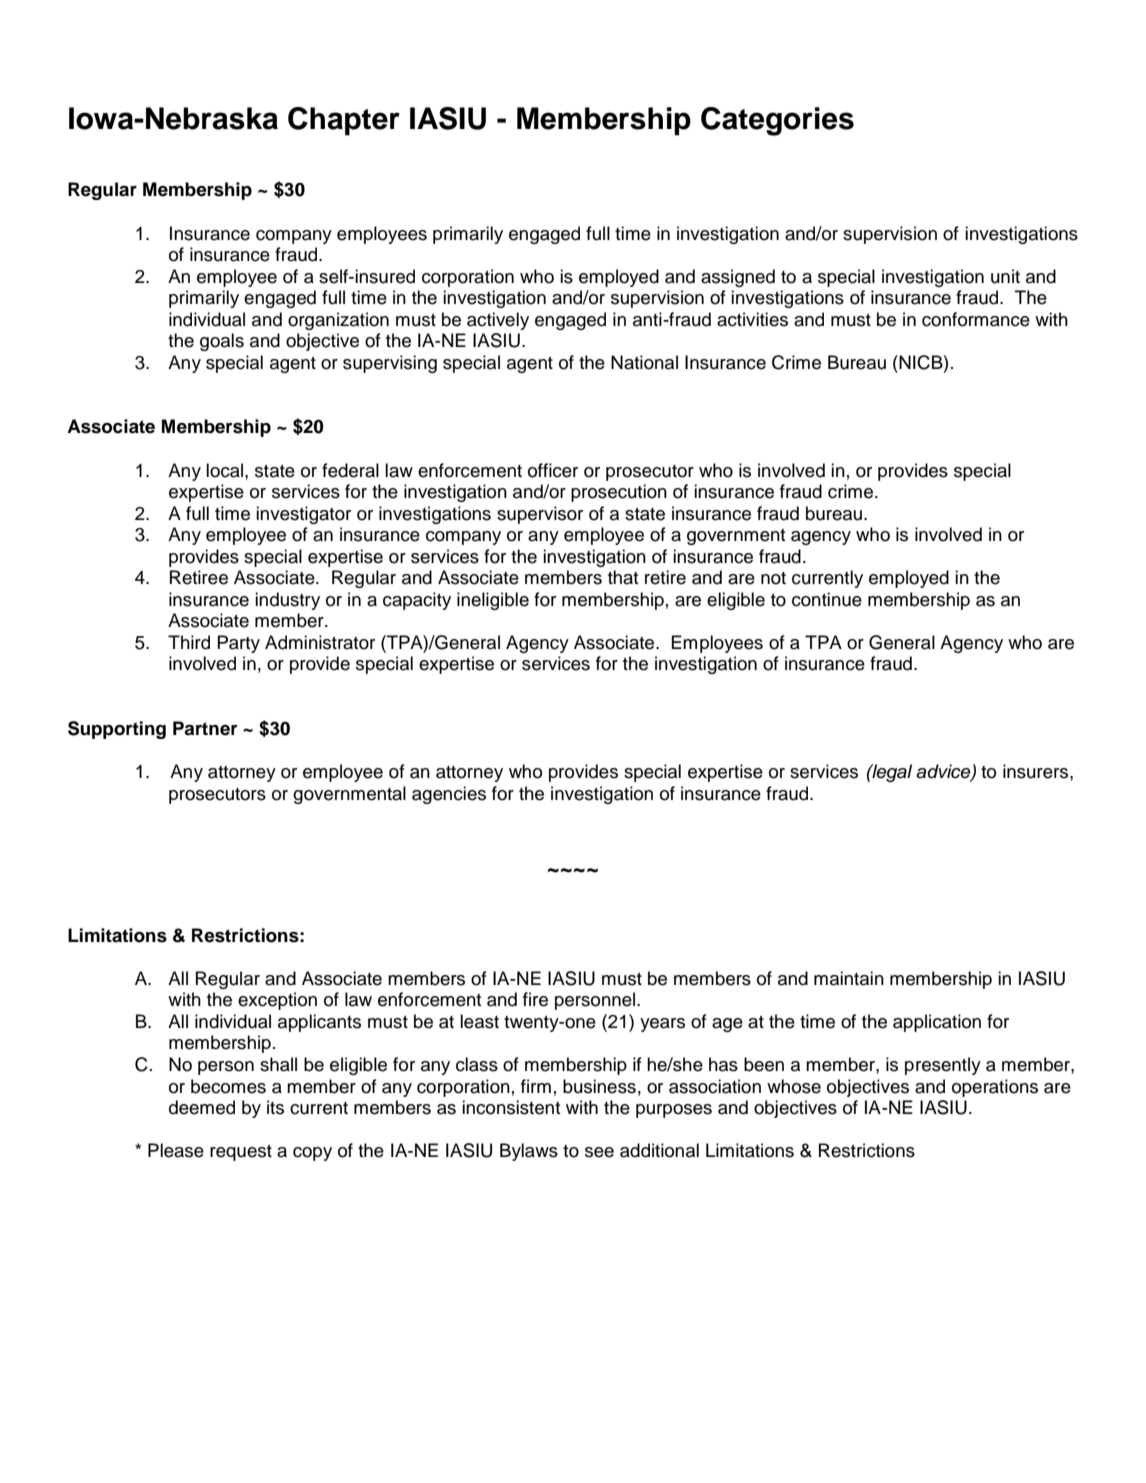  What do you see at coordinates (239, 644) in the document?
I see `Party` at bounding box center [239, 644].
